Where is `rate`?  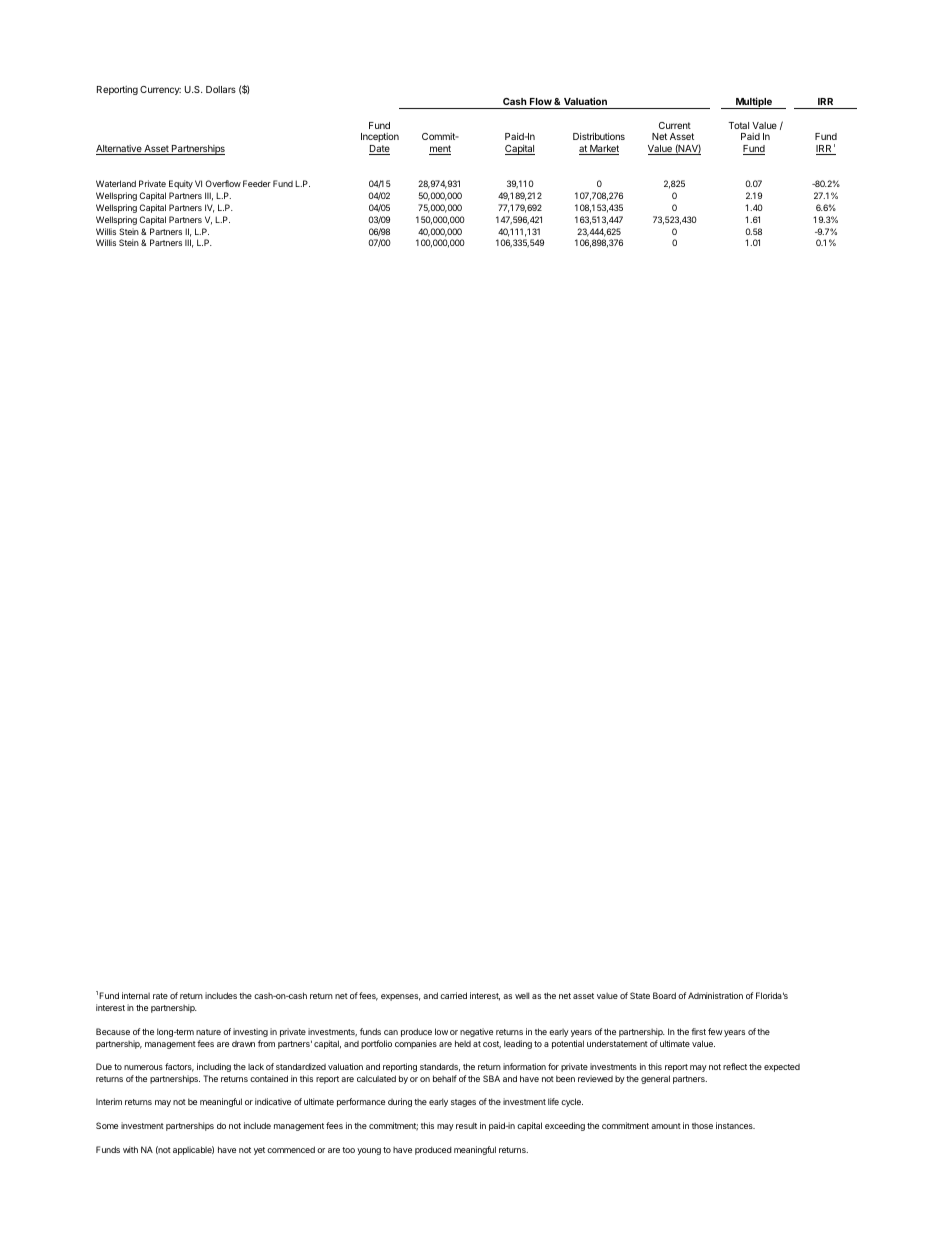
rate is located at coordinates (160, 996).
